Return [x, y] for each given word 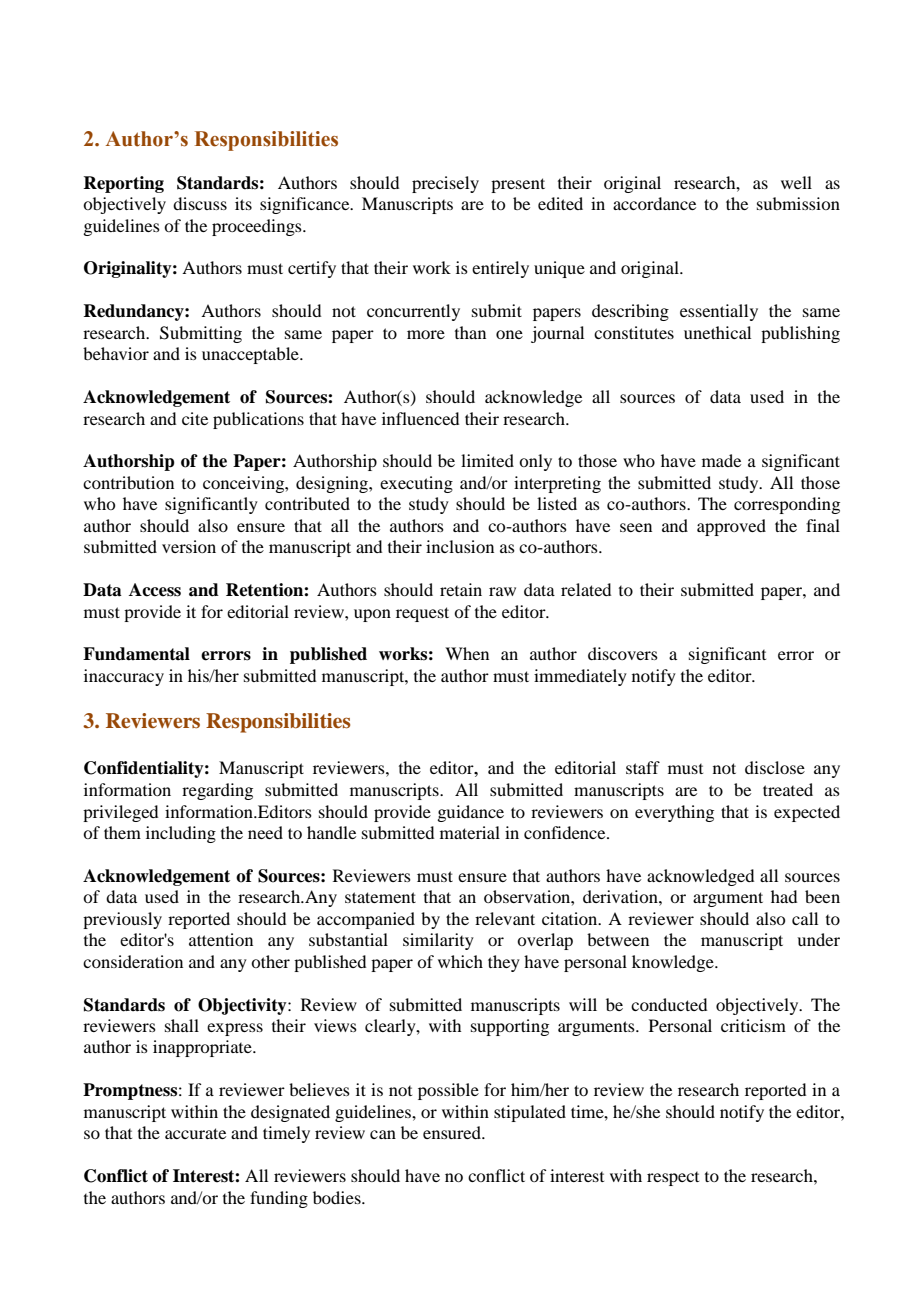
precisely [445, 184]
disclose [775, 767]
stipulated [530, 1113]
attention [221, 939]
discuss [200, 203]
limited [487, 460]
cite [195, 418]
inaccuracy [124, 677]
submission [798, 203]
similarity [438, 941]
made [721, 460]
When [467, 653]
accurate [195, 1133]
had [784, 896]
